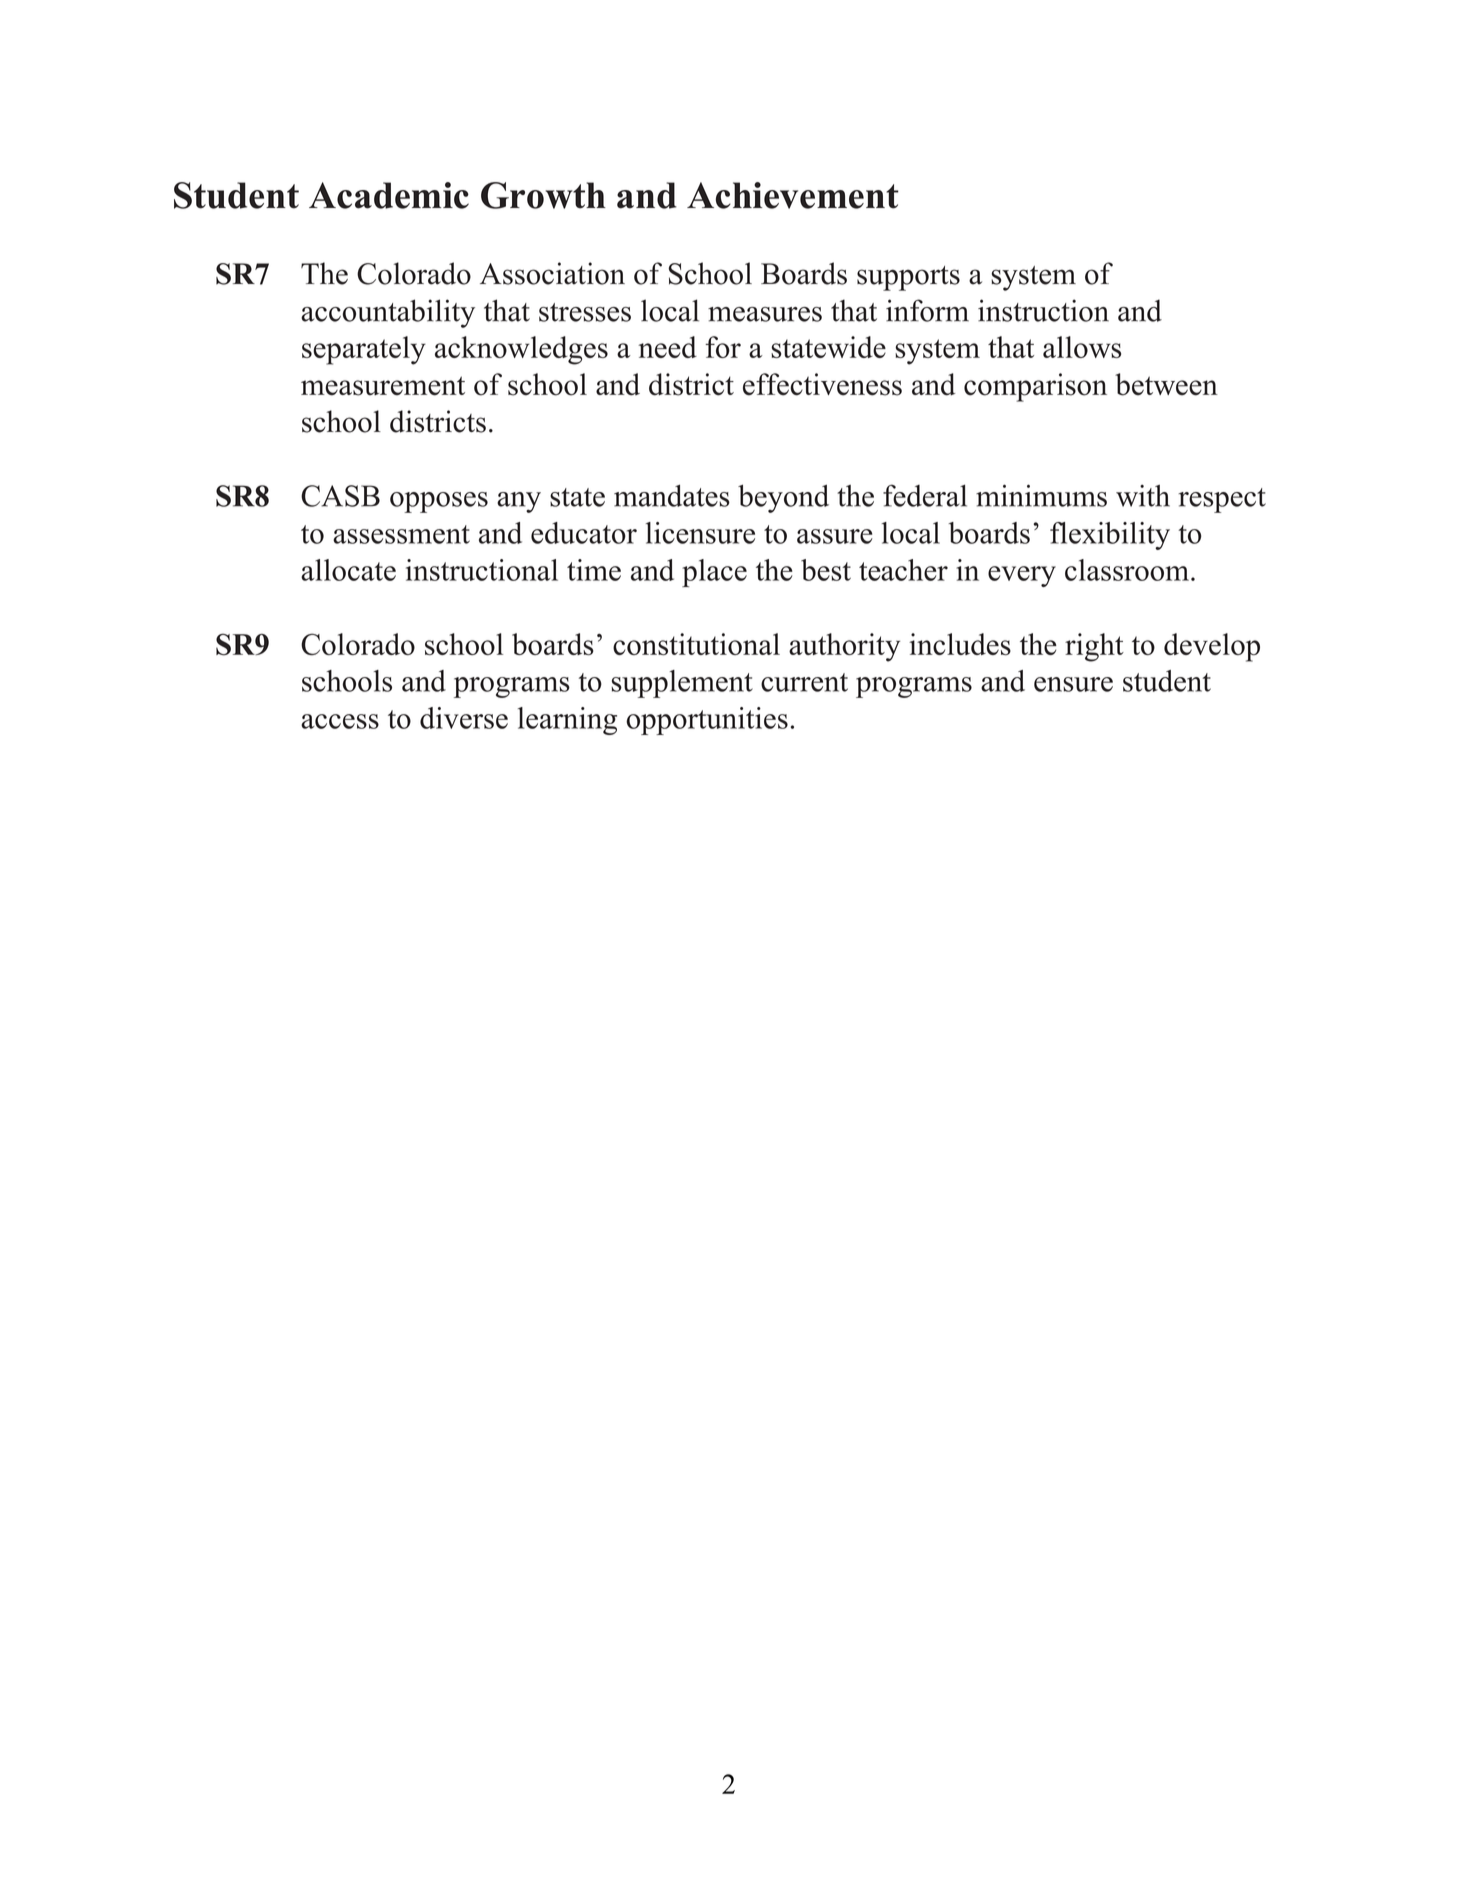 The height and width of the screenshot is (1885, 1457). Describe the element at coordinates (765, 314) in the screenshot. I see `measures` at that location.
